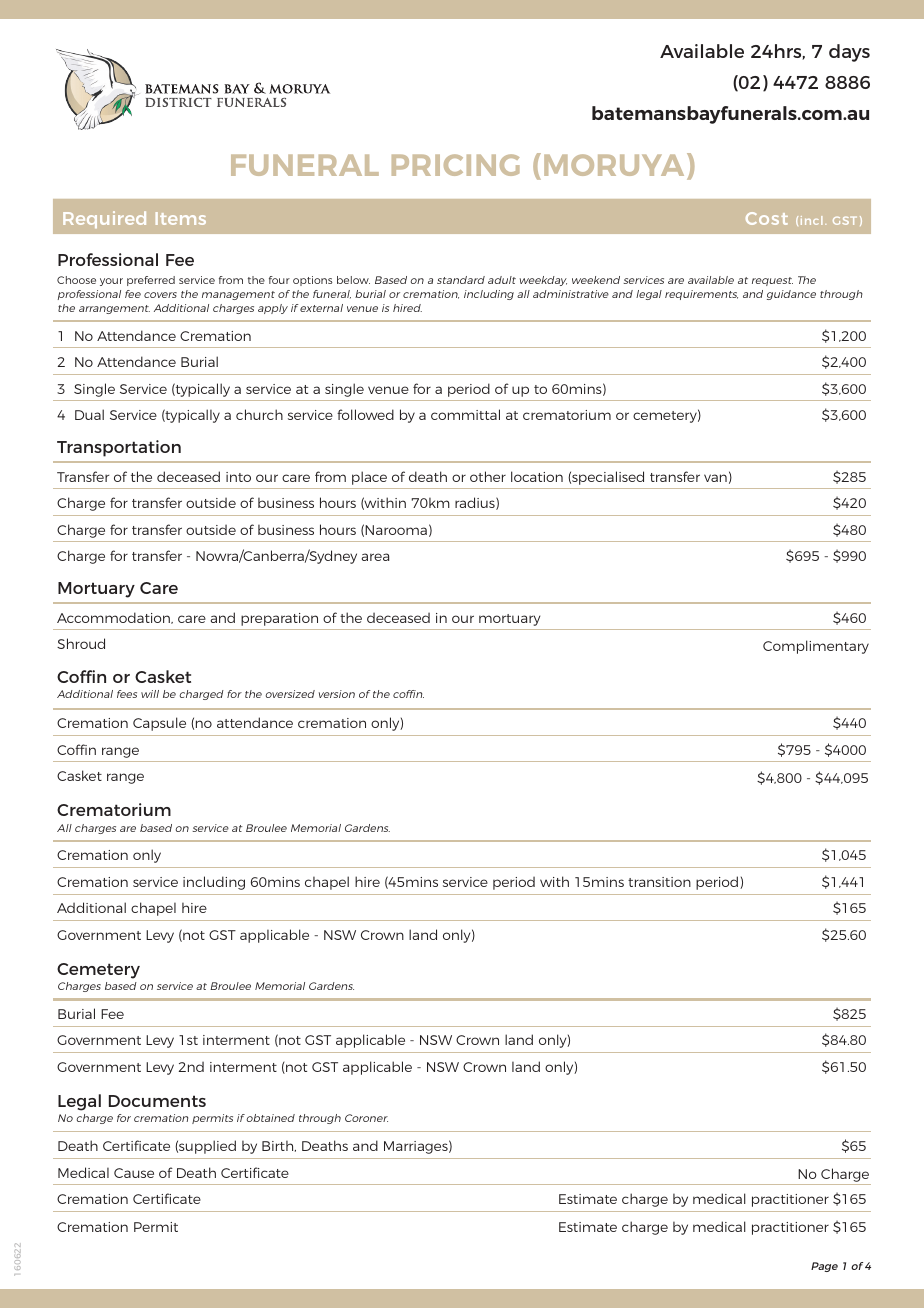  I want to click on area, so click(375, 557).
